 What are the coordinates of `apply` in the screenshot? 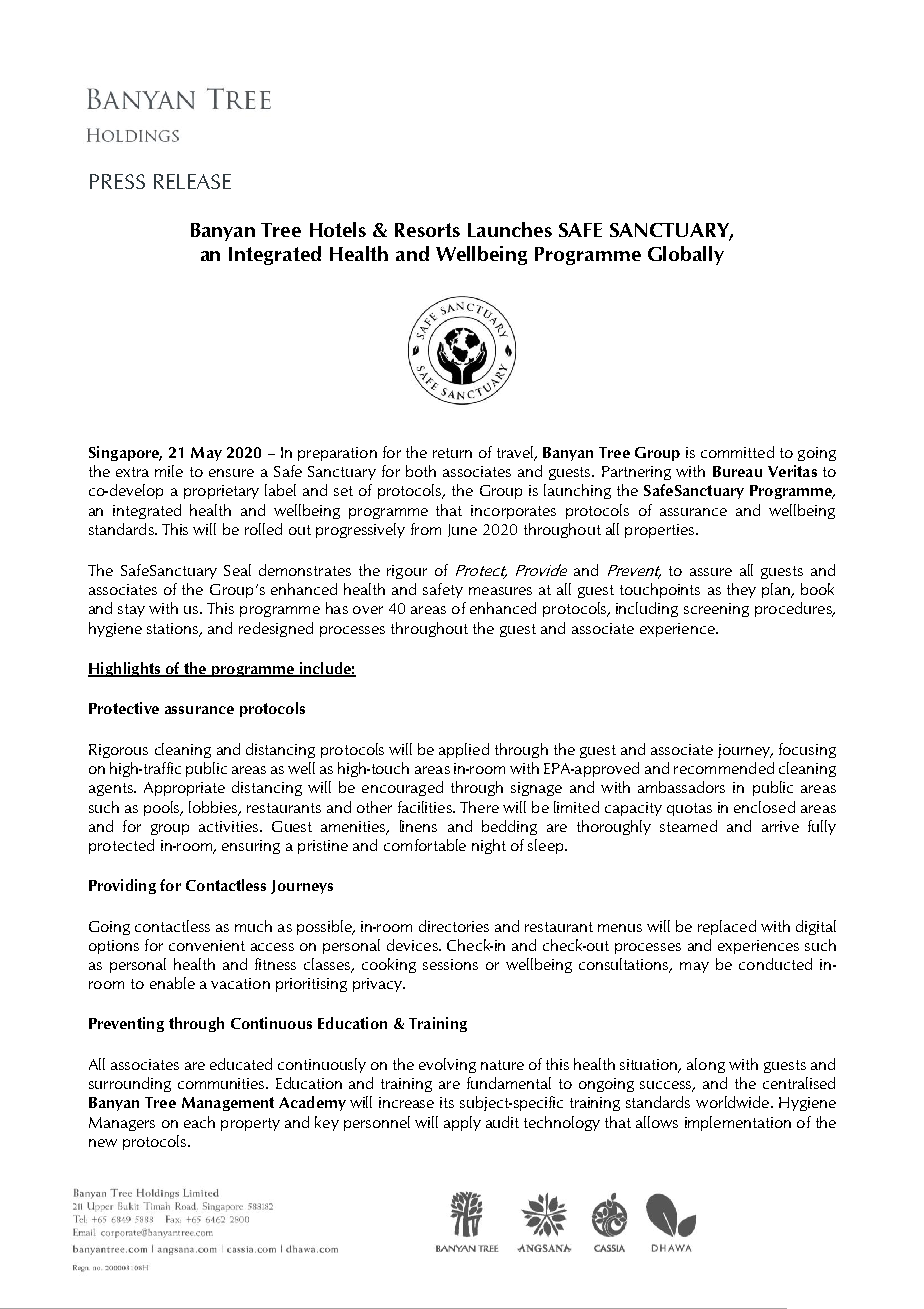 It's located at (462, 1123).
